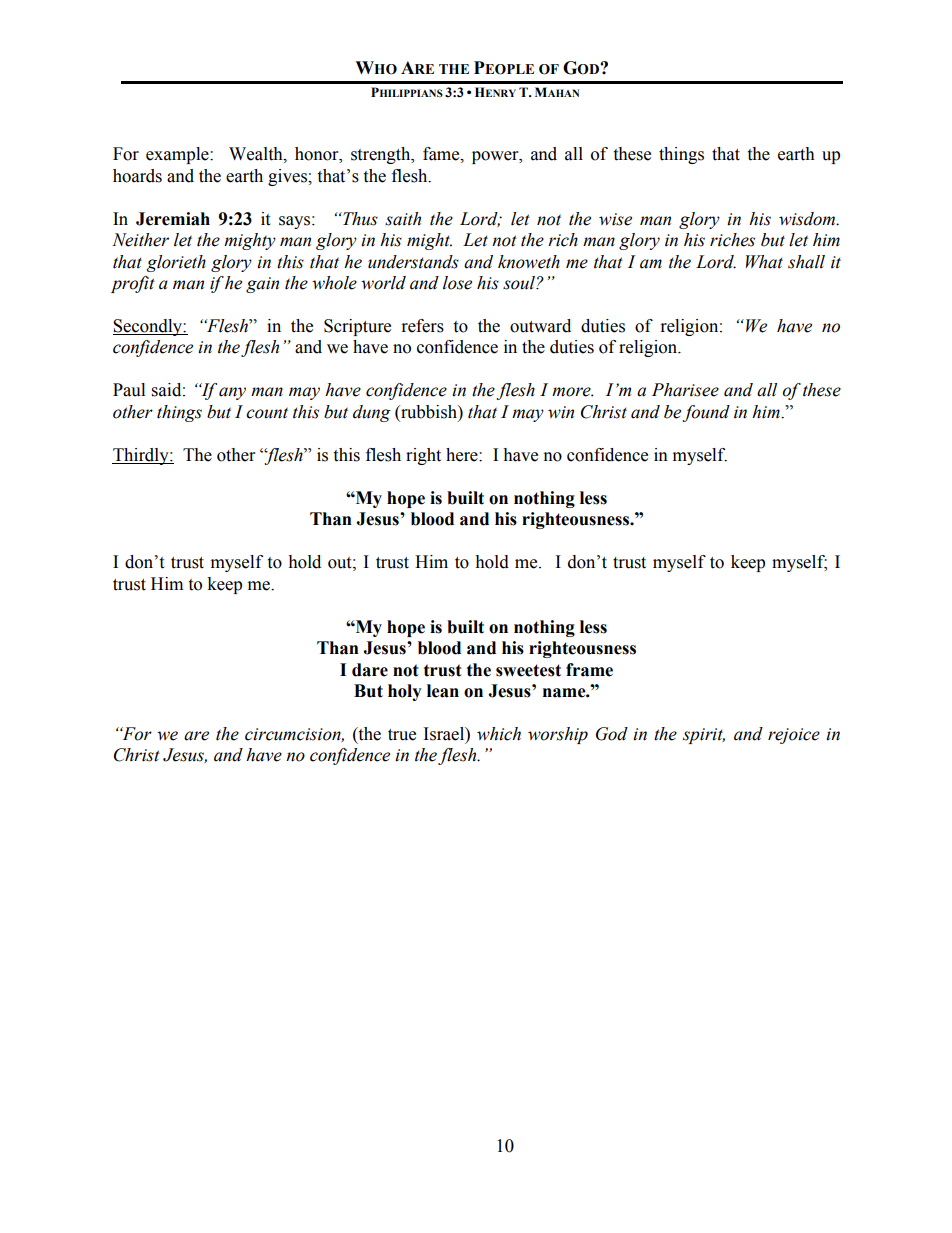  Describe the element at coordinates (232, 393) in the document. I see `any` at that location.
